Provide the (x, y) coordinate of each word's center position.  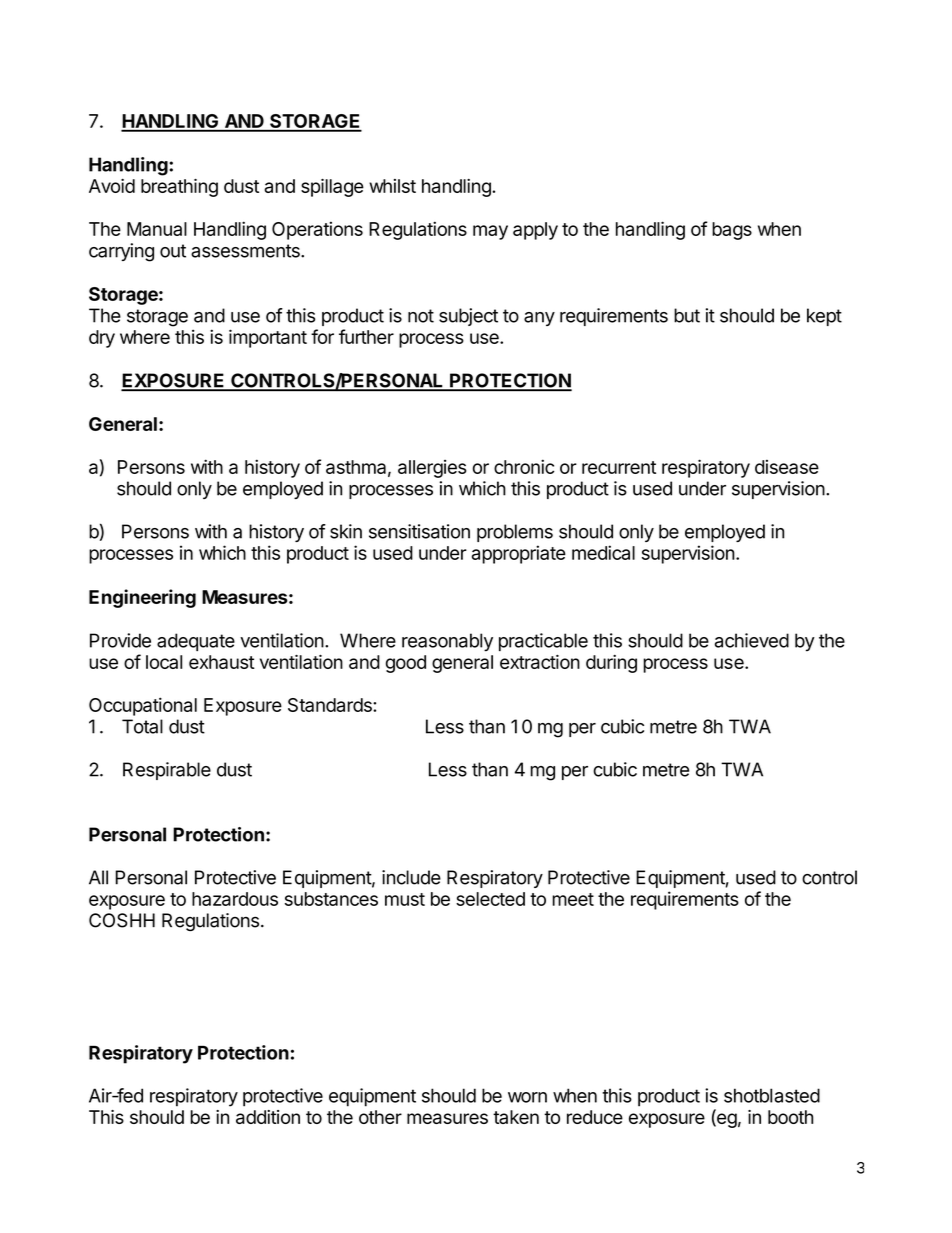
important (268, 338)
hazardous (235, 899)
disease (787, 466)
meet (573, 899)
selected (490, 899)
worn (527, 1097)
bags (732, 231)
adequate (196, 642)
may (490, 232)
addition (268, 1117)
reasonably (447, 642)
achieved (752, 640)
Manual (157, 229)
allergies (432, 469)
